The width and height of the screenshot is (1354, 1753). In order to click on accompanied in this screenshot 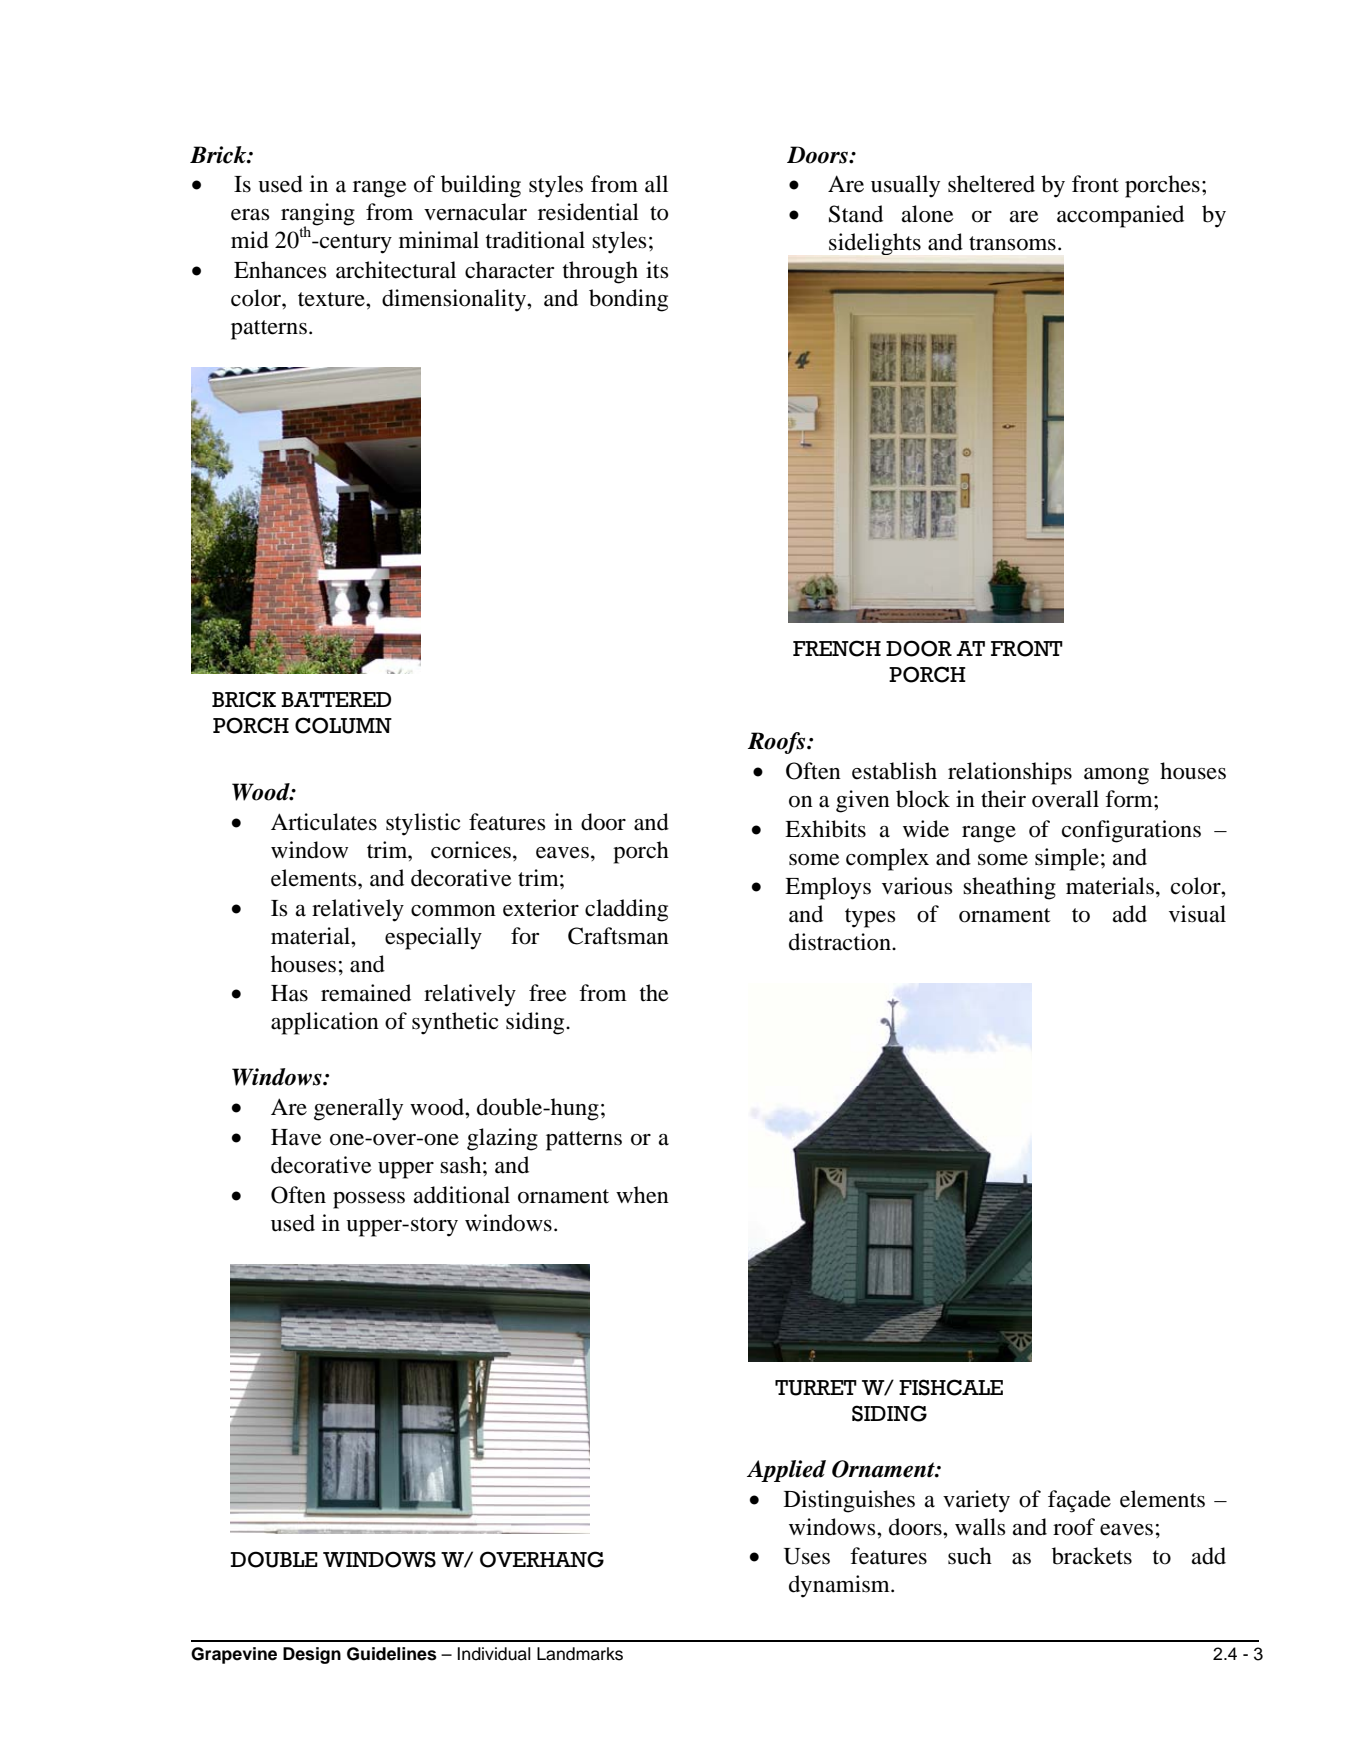, I will do `click(1120, 216)`.
